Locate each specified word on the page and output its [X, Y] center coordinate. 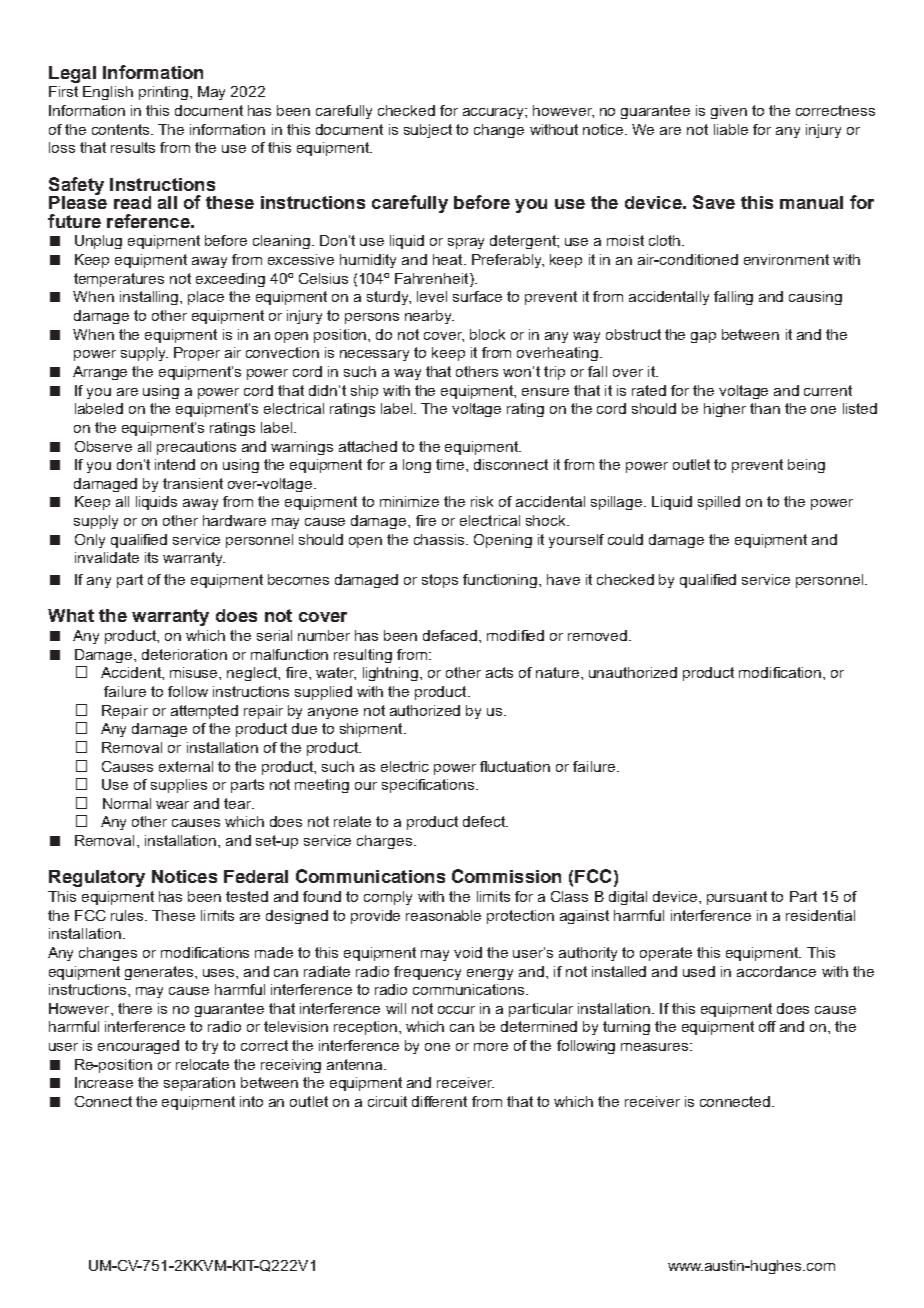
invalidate [107, 557]
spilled [719, 503]
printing [163, 93]
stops [440, 581]
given [729, 112]
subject [428, 131]
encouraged [138, 1047]
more [491, 1047]
